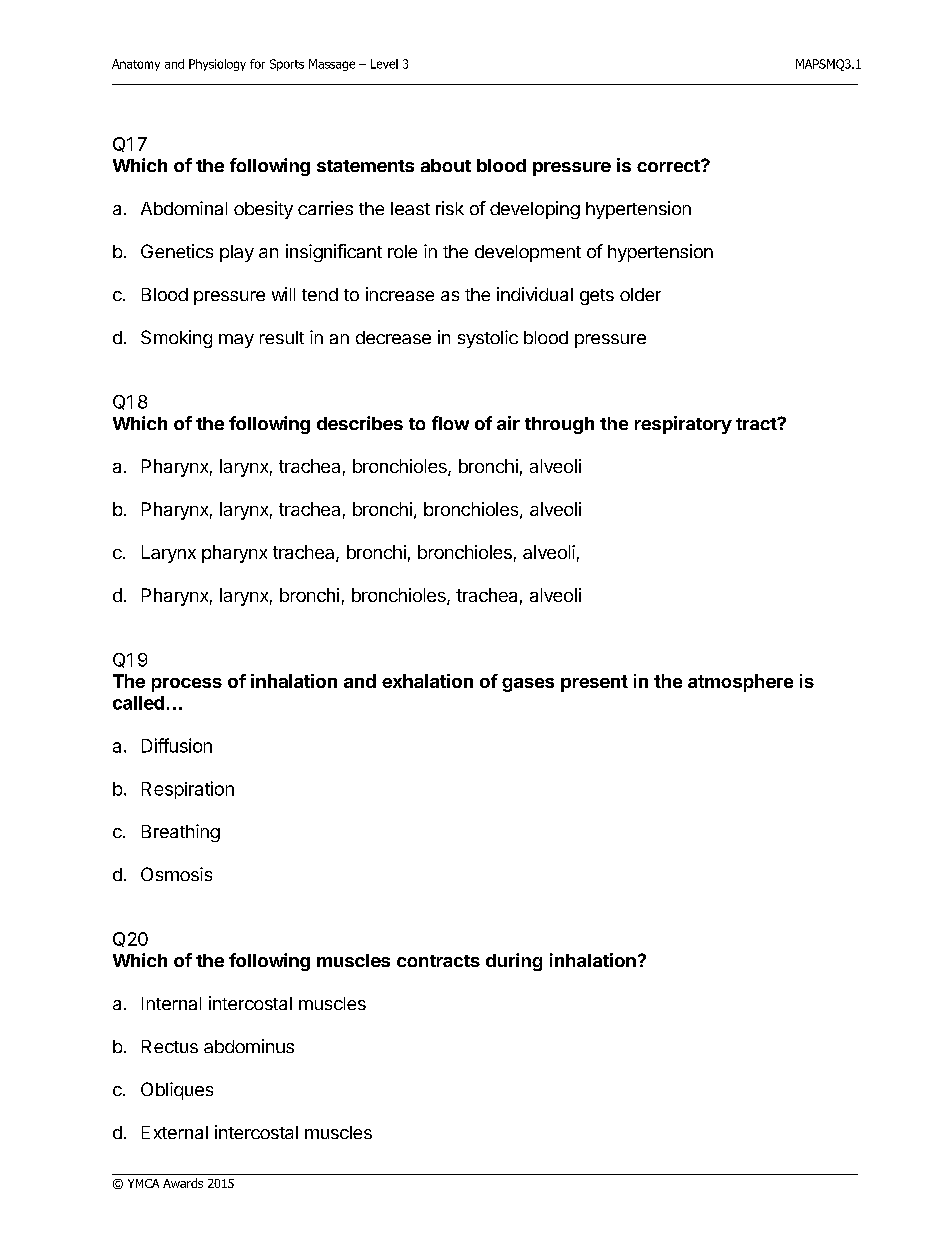  What do you see at coordinates (188, 790) in the screenshot?
I see `Respiration` at bounding box center [188, 790].
